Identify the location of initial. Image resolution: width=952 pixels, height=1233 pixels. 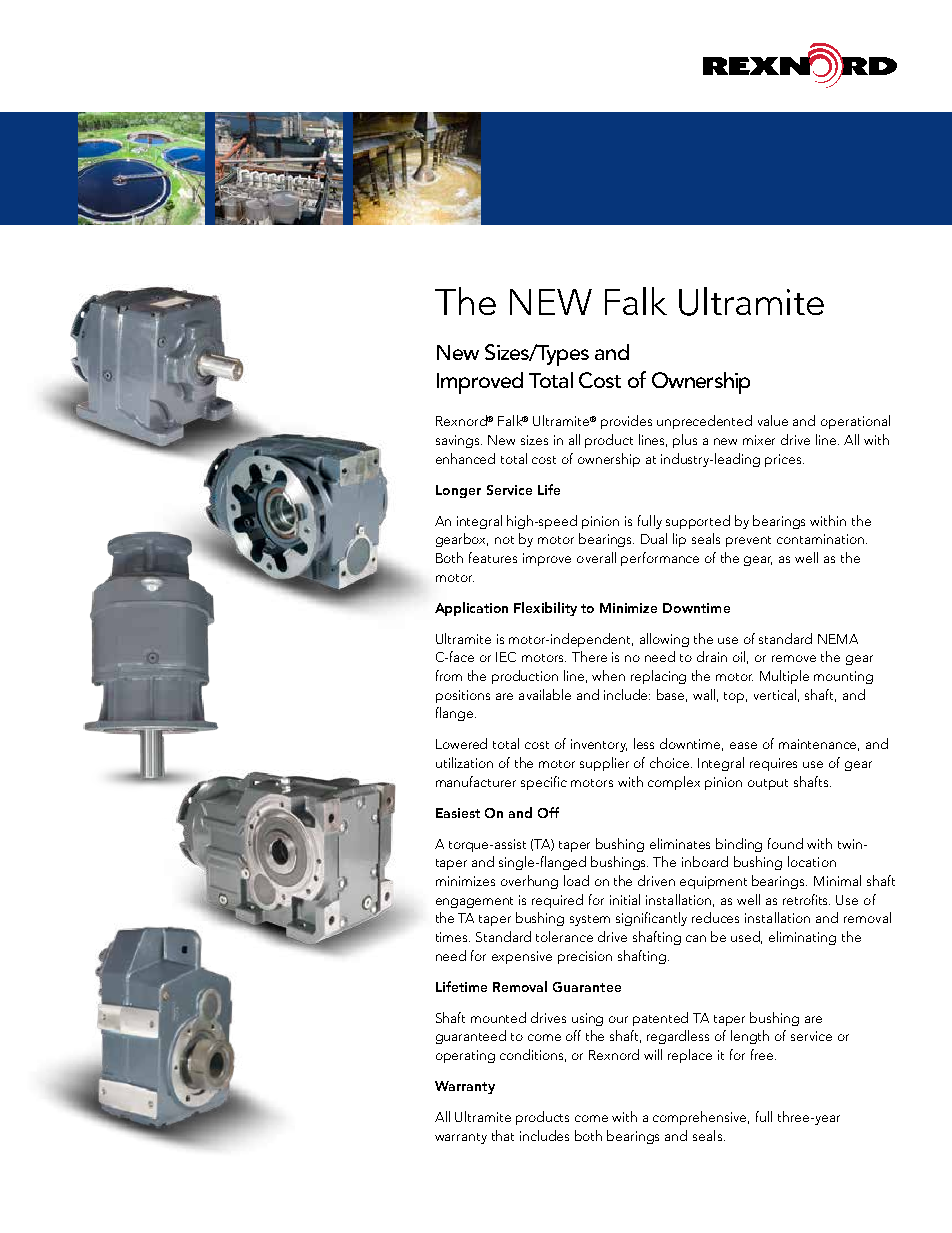
(625, 899).
